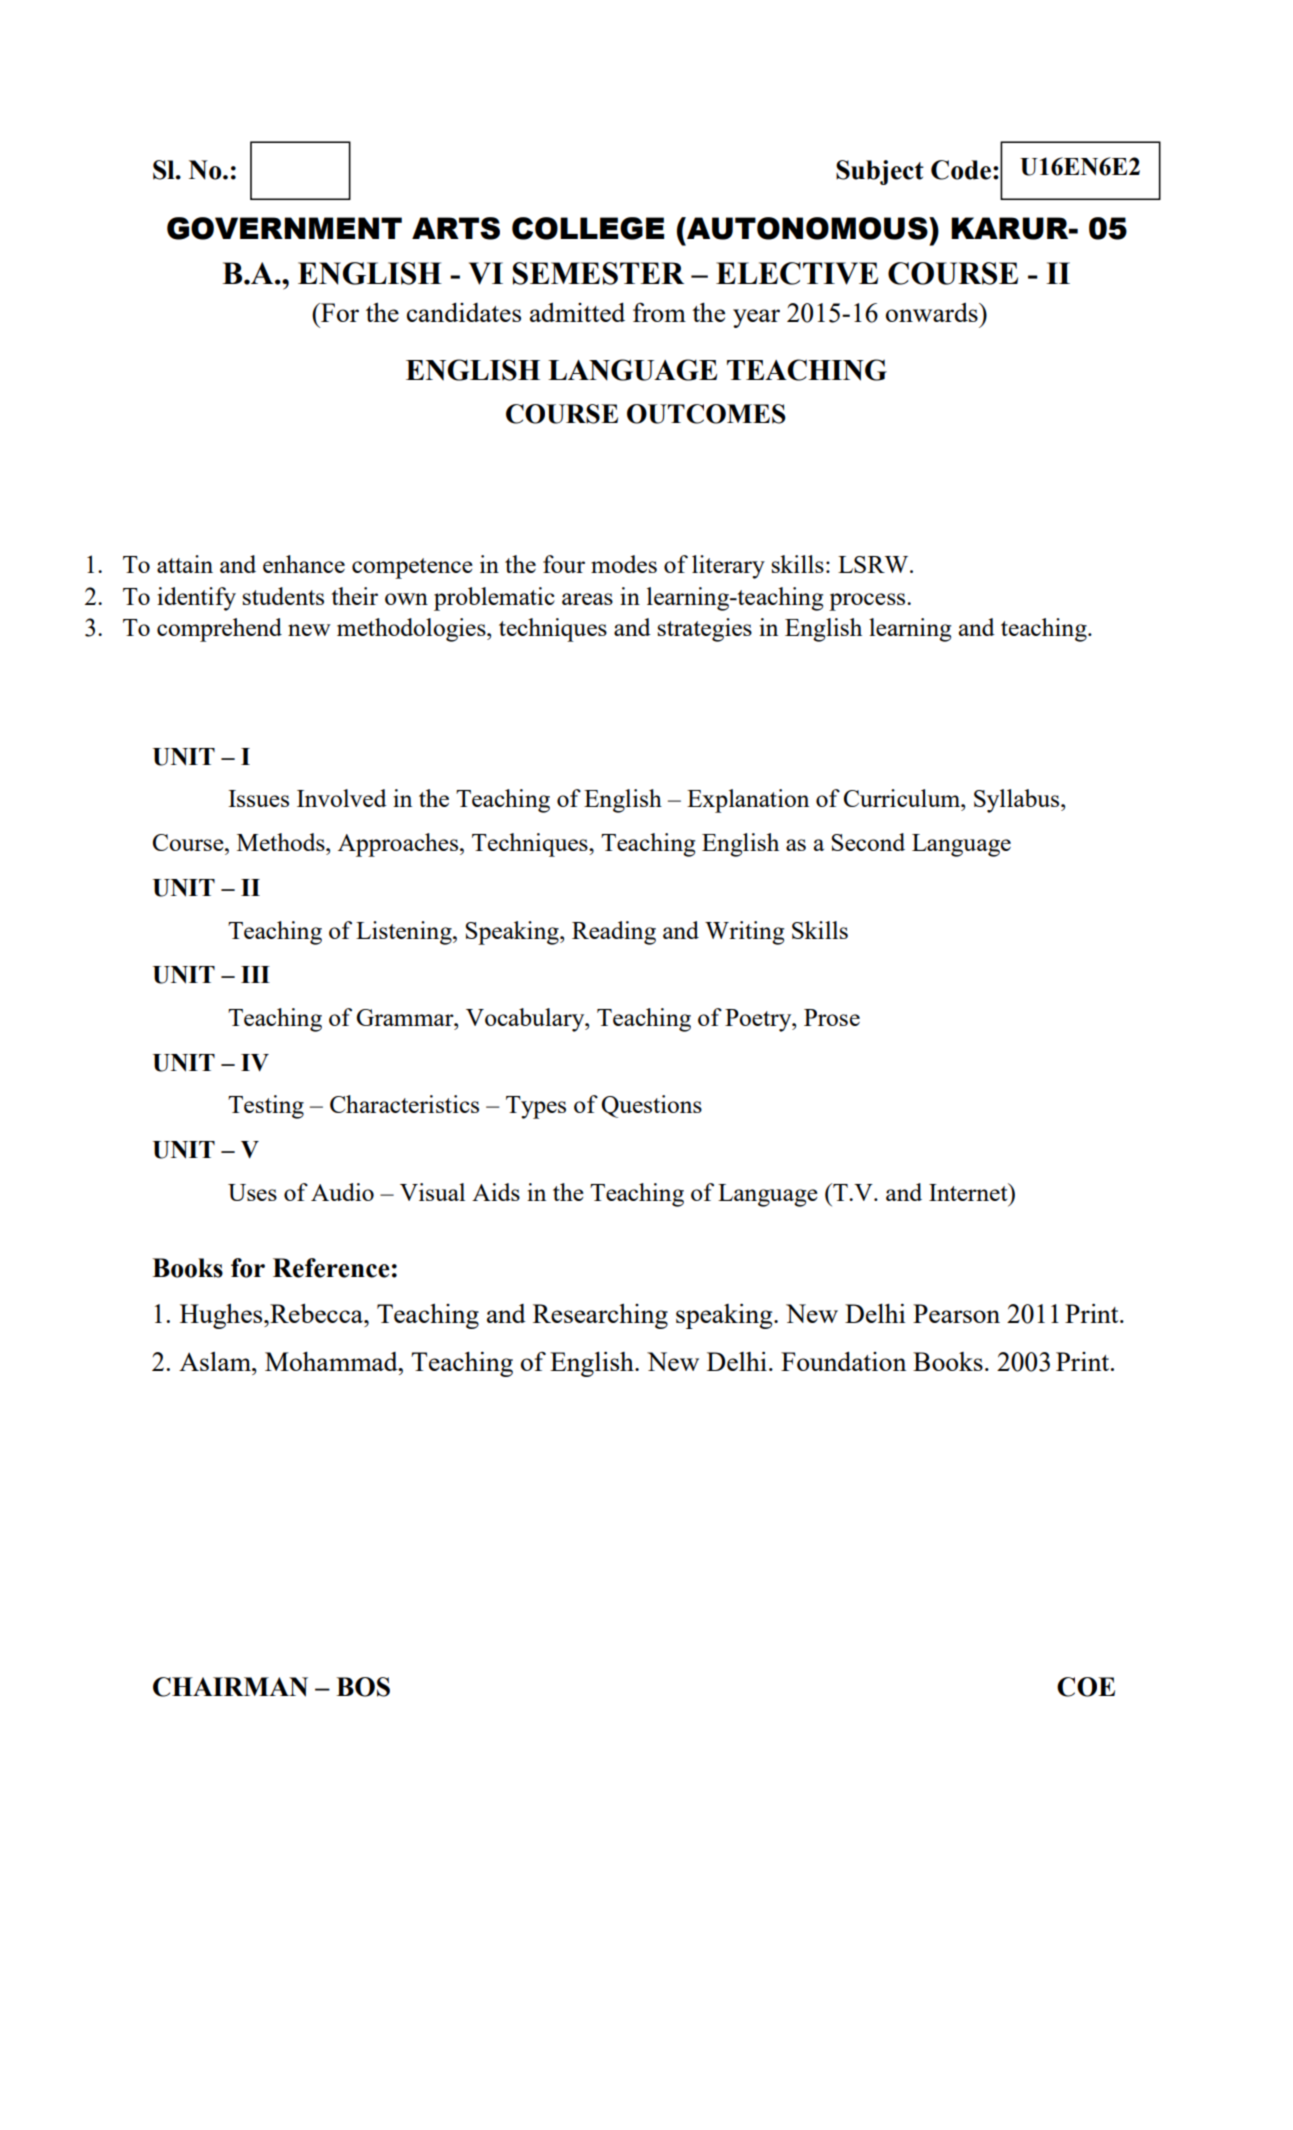 Image resolution: width=1293 pixels, height=2130 pixels. What do you see at coordinates (961, 170) in the document?
I see `Code` at bounding box center [961, 170].
